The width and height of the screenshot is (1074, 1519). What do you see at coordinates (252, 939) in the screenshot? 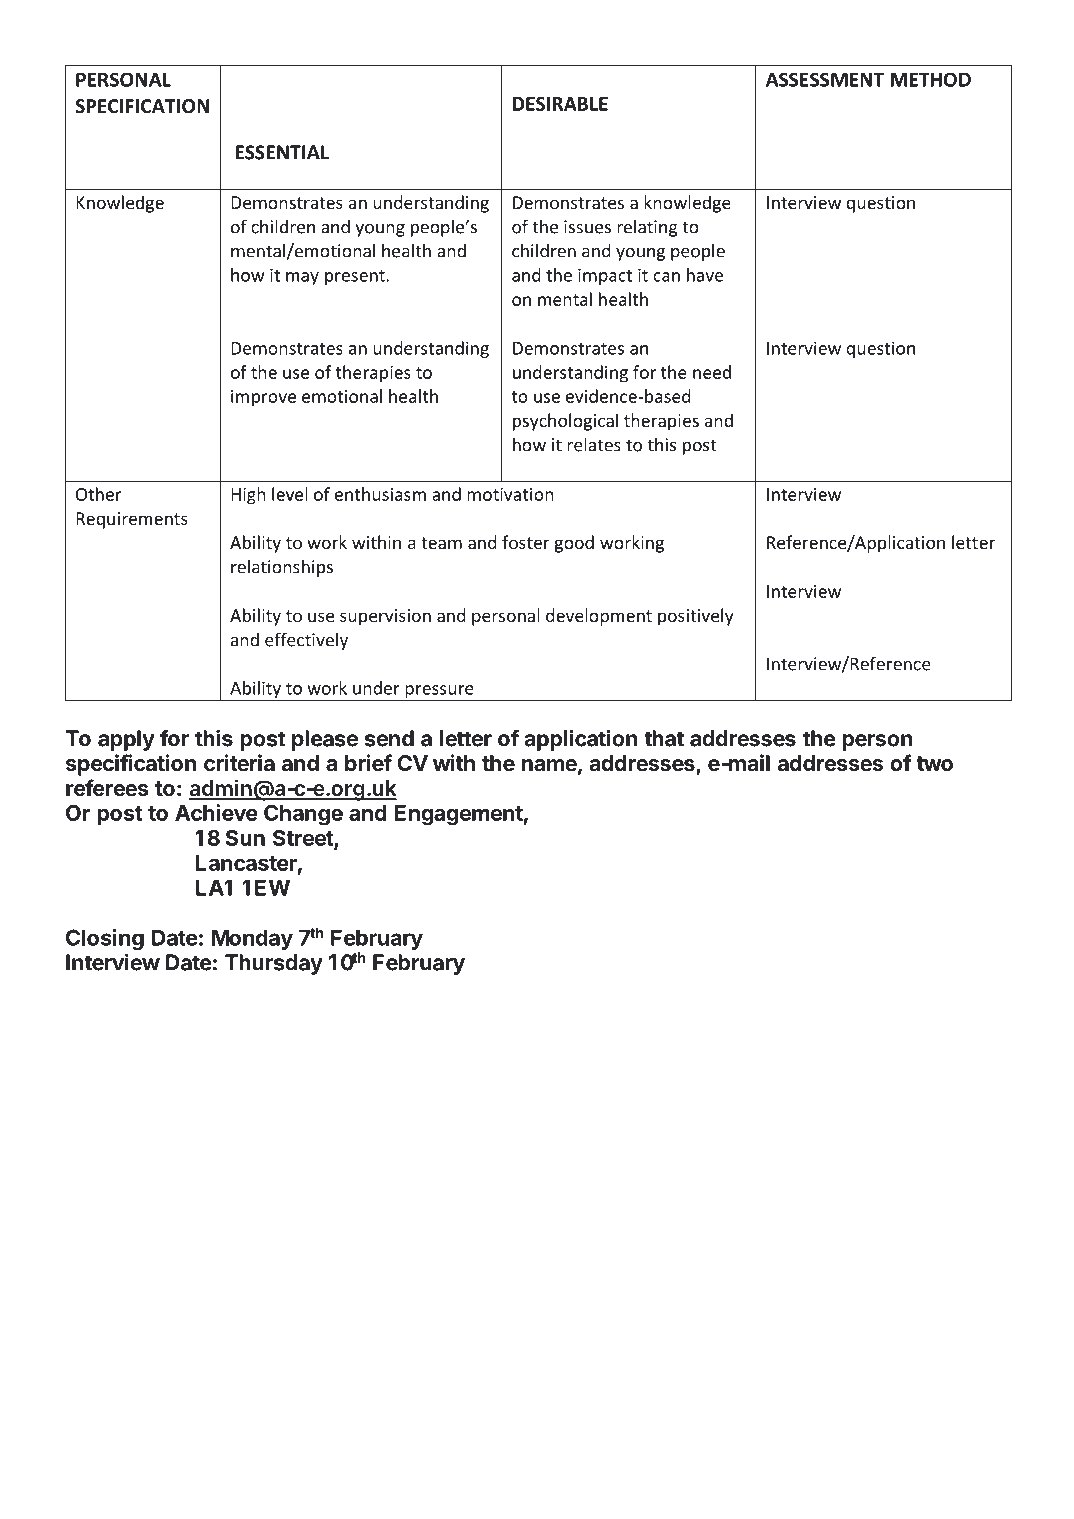
I see `Monday` at bounding box center [252, 939].
